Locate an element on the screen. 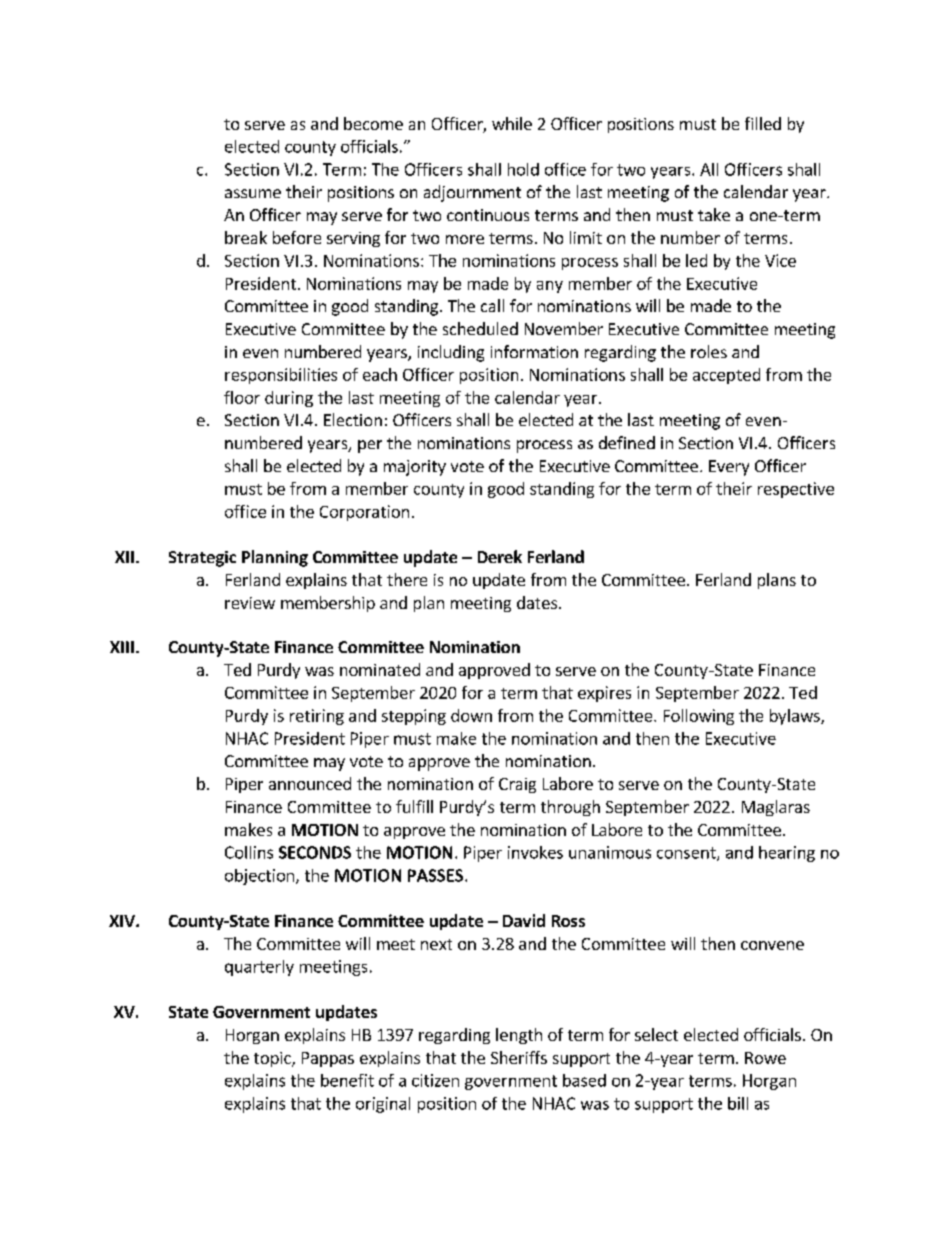  Strategic is located at coordinates (202, 559).
